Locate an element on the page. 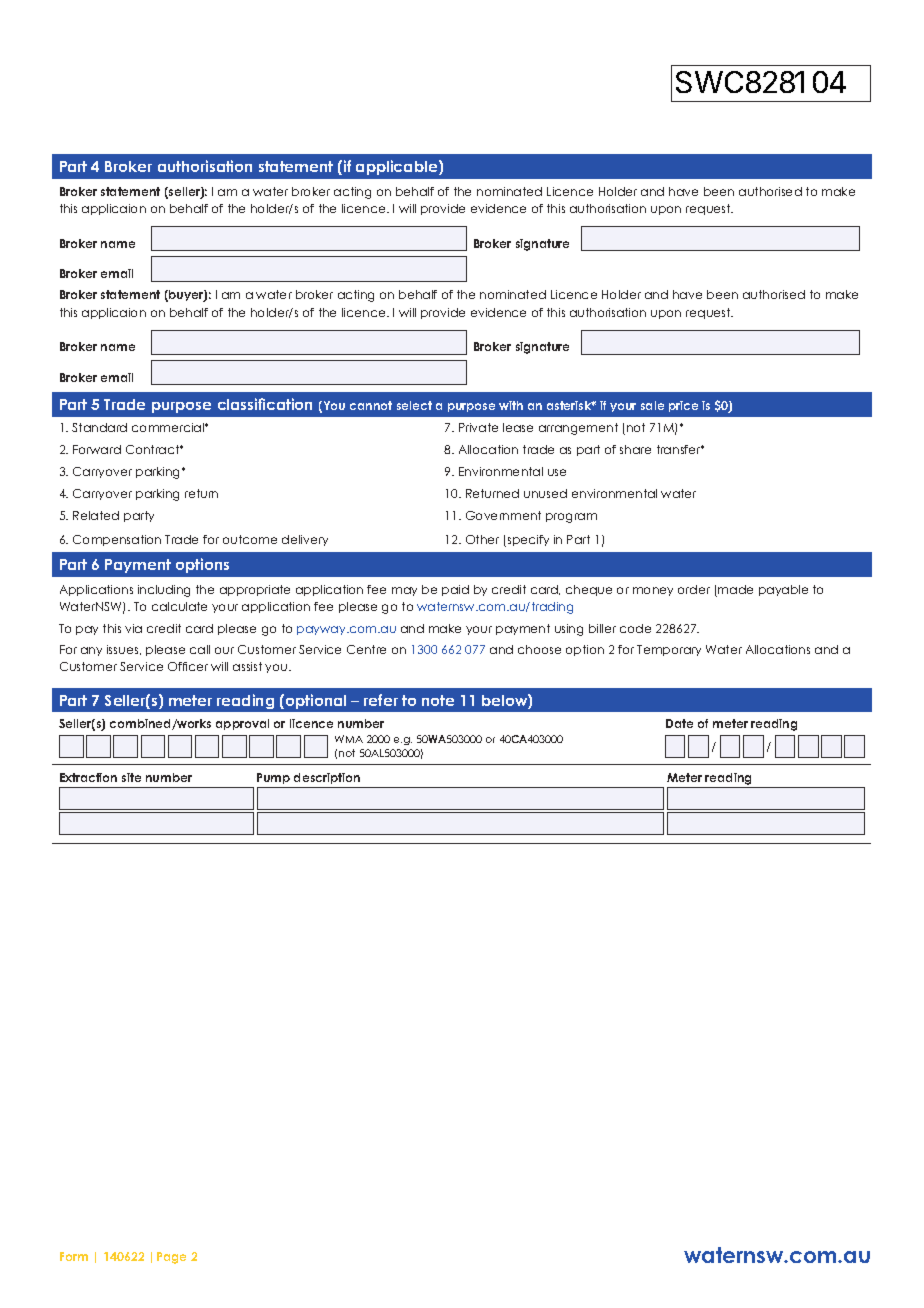  price is located at coordinates (683, 406).
